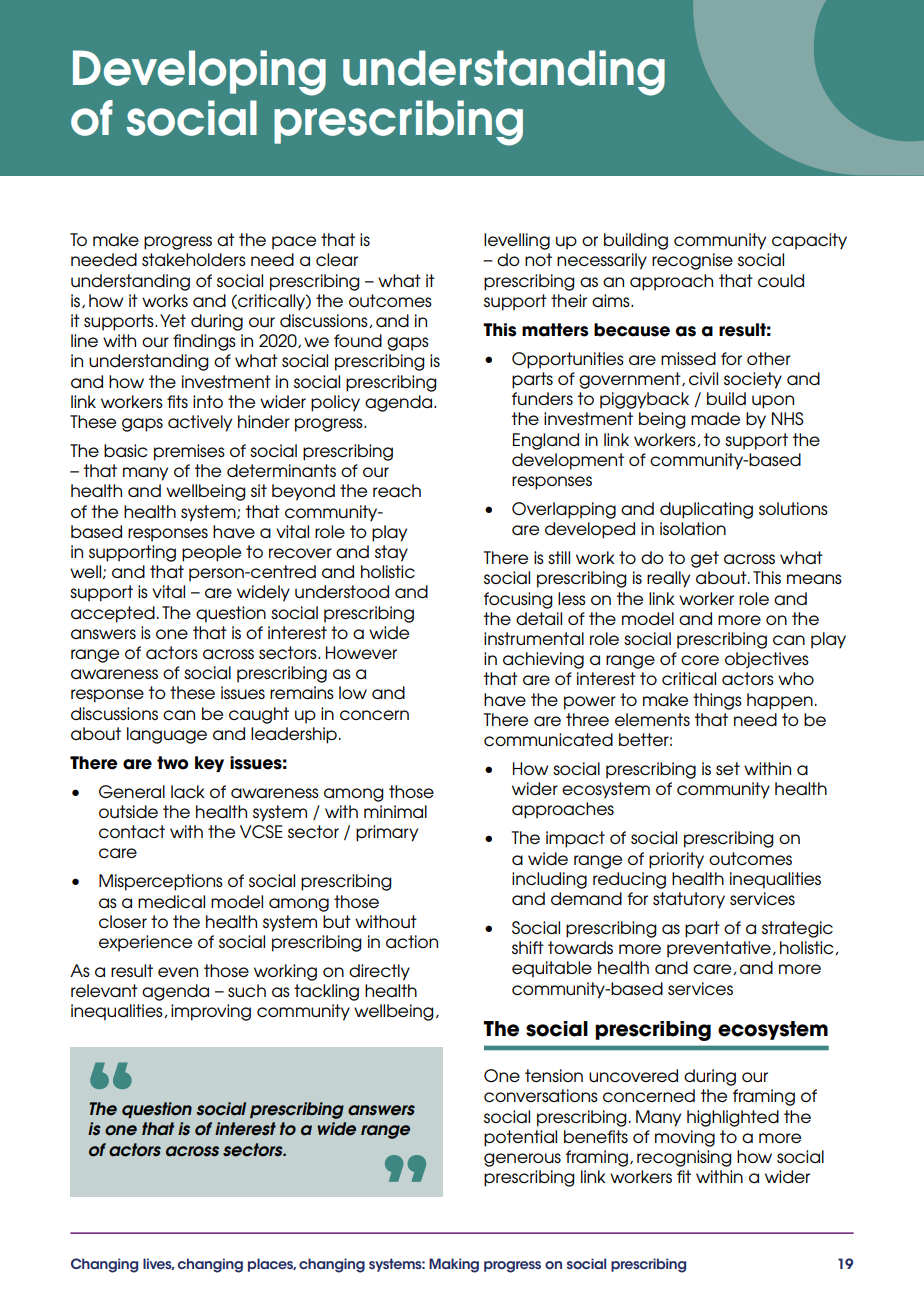 The height and width of the screenshot is (1308, 924). I want to click on Developing, so click(199, 73).
